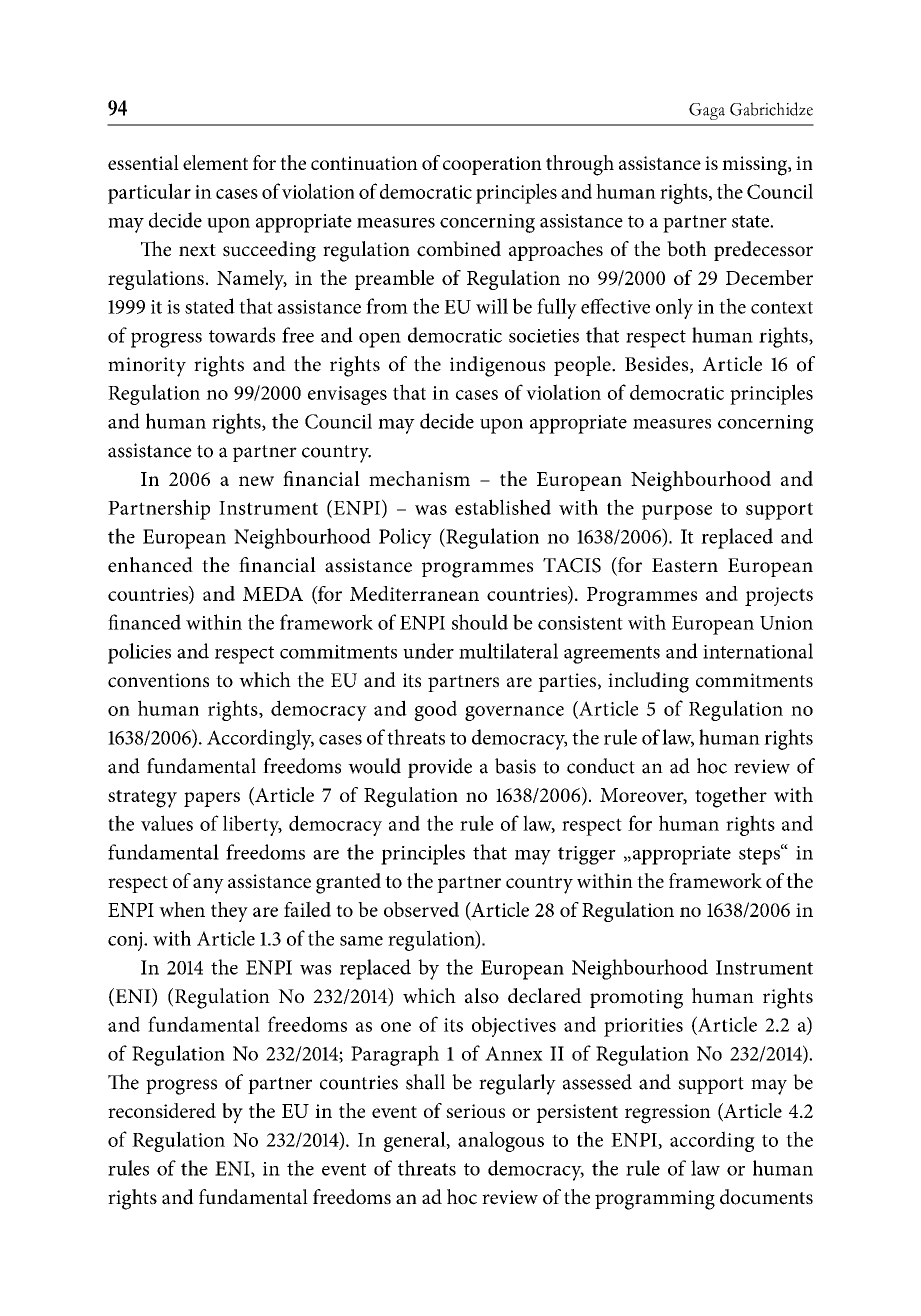  Describe the element at coordinates (147, 367) in the document. I see `minority` at that location.
